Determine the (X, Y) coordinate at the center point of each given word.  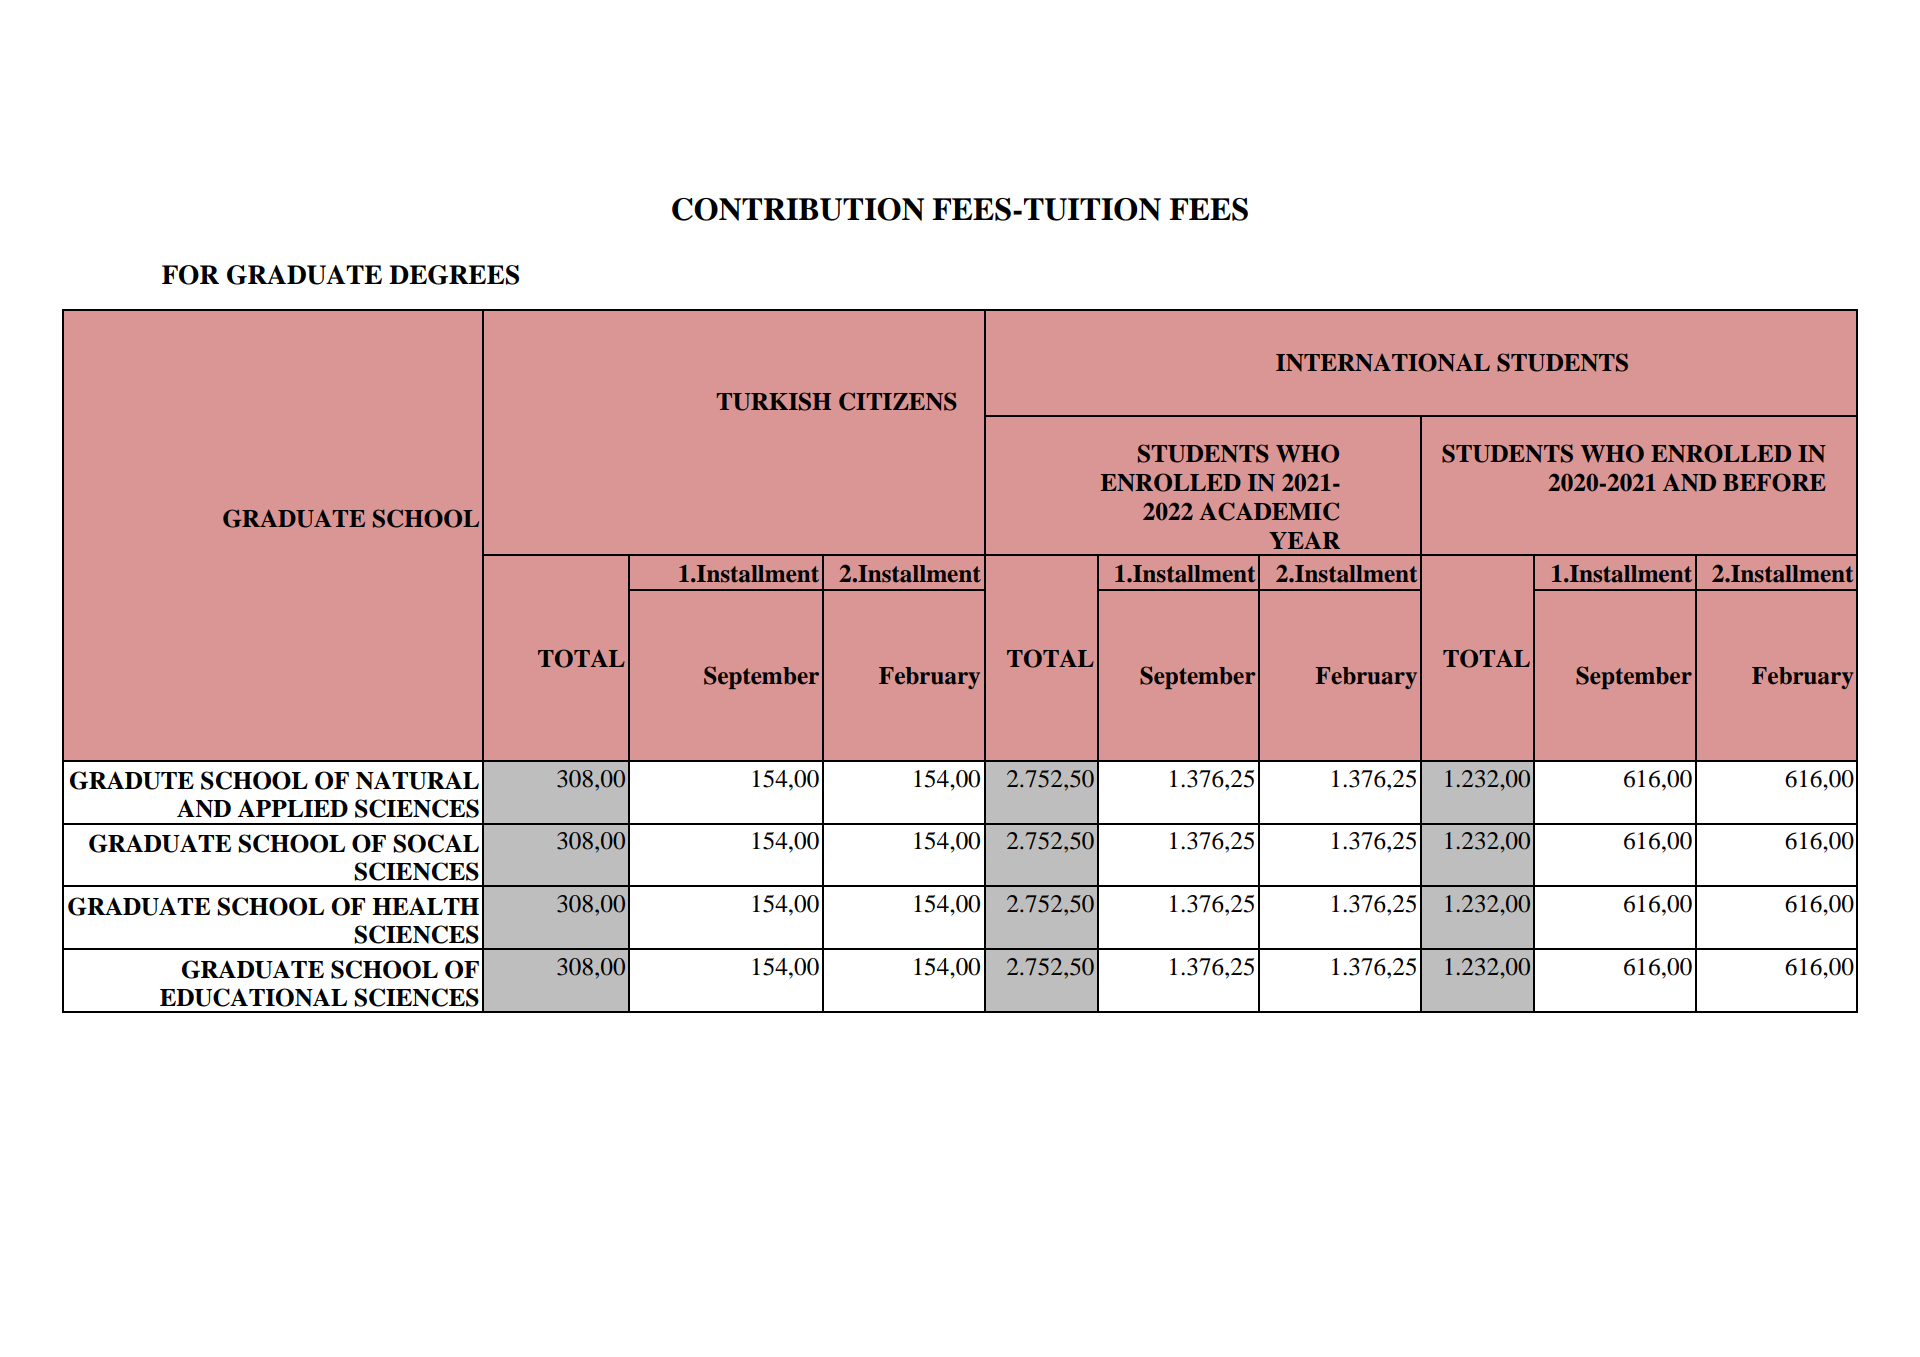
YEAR (1304, 540)
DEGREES (454, 275)
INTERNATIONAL (1383, 362)
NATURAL (417, 780)
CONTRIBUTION (798, 209)
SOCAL (436, 843)
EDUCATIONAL (253, 997)
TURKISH (774, 401)
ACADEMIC (1269, 511)
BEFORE (1774, 482)
